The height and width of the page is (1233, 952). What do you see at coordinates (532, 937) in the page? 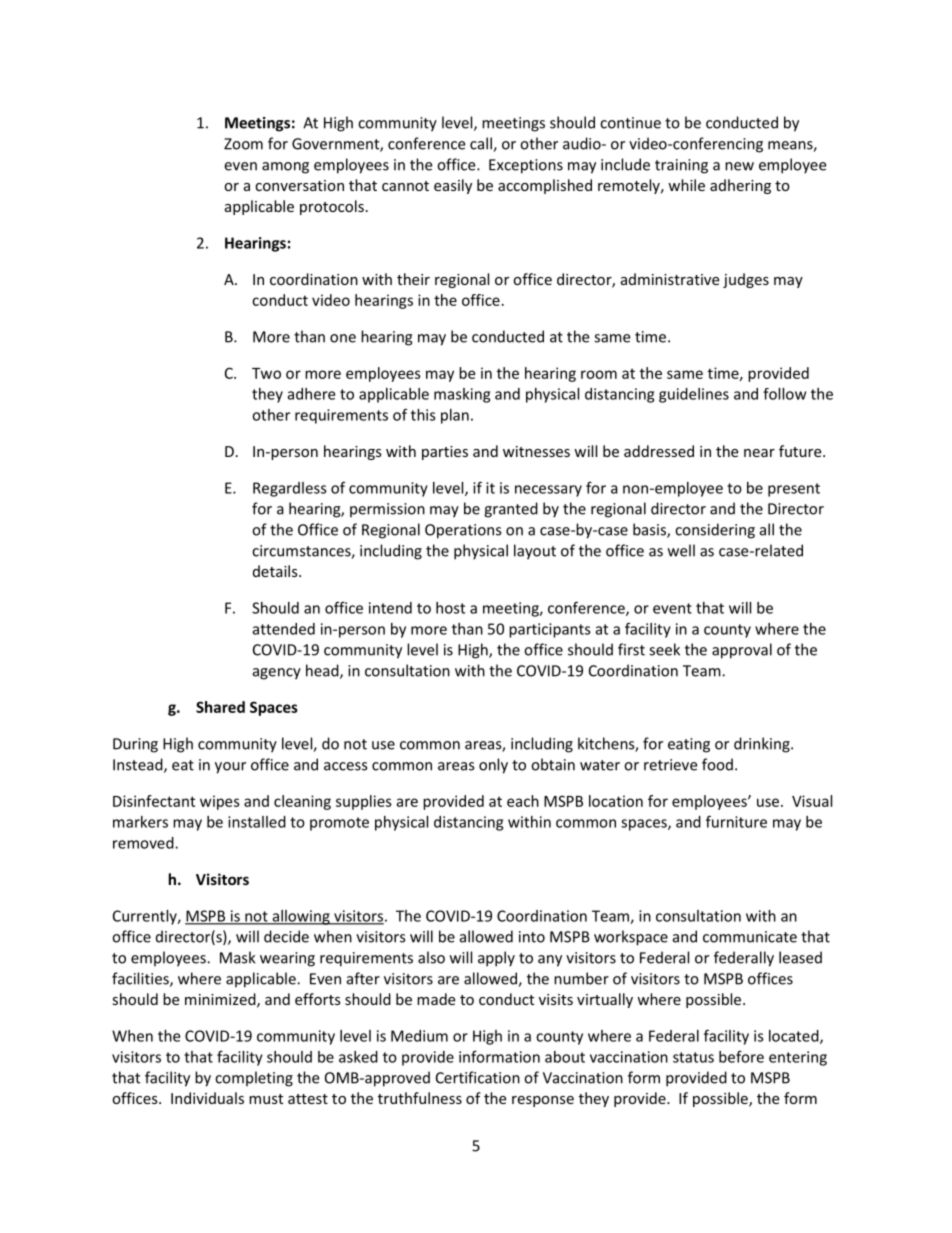
I see `into` at bounding box center [532, 937].
